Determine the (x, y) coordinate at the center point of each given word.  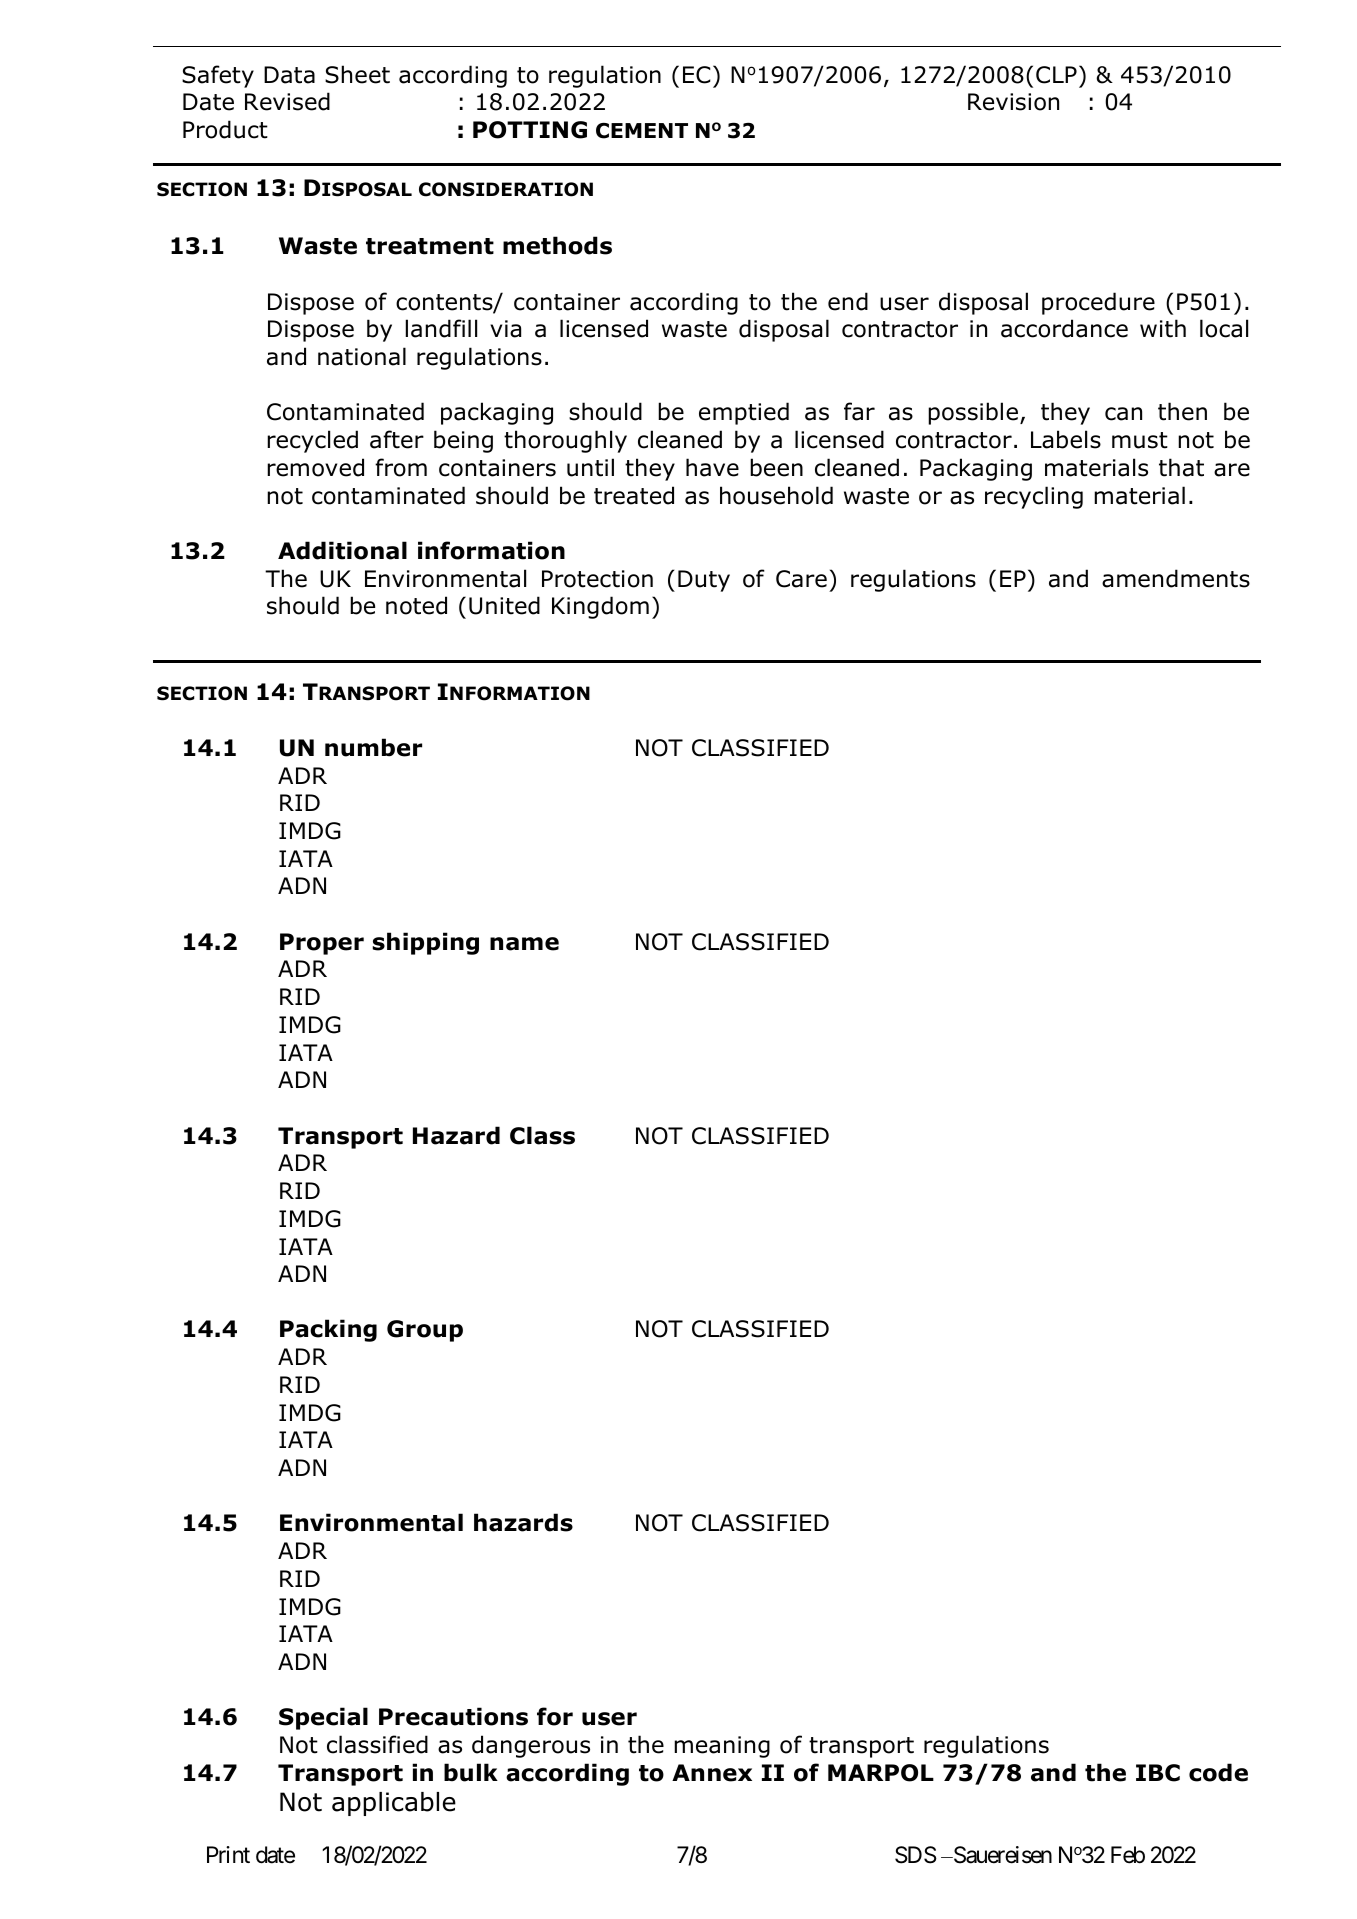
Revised (287, 101)
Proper (322, 944)
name (524, 944)
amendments (1176, 578)
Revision (1013, 102)
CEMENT (642, 131)
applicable (394, 1804)
